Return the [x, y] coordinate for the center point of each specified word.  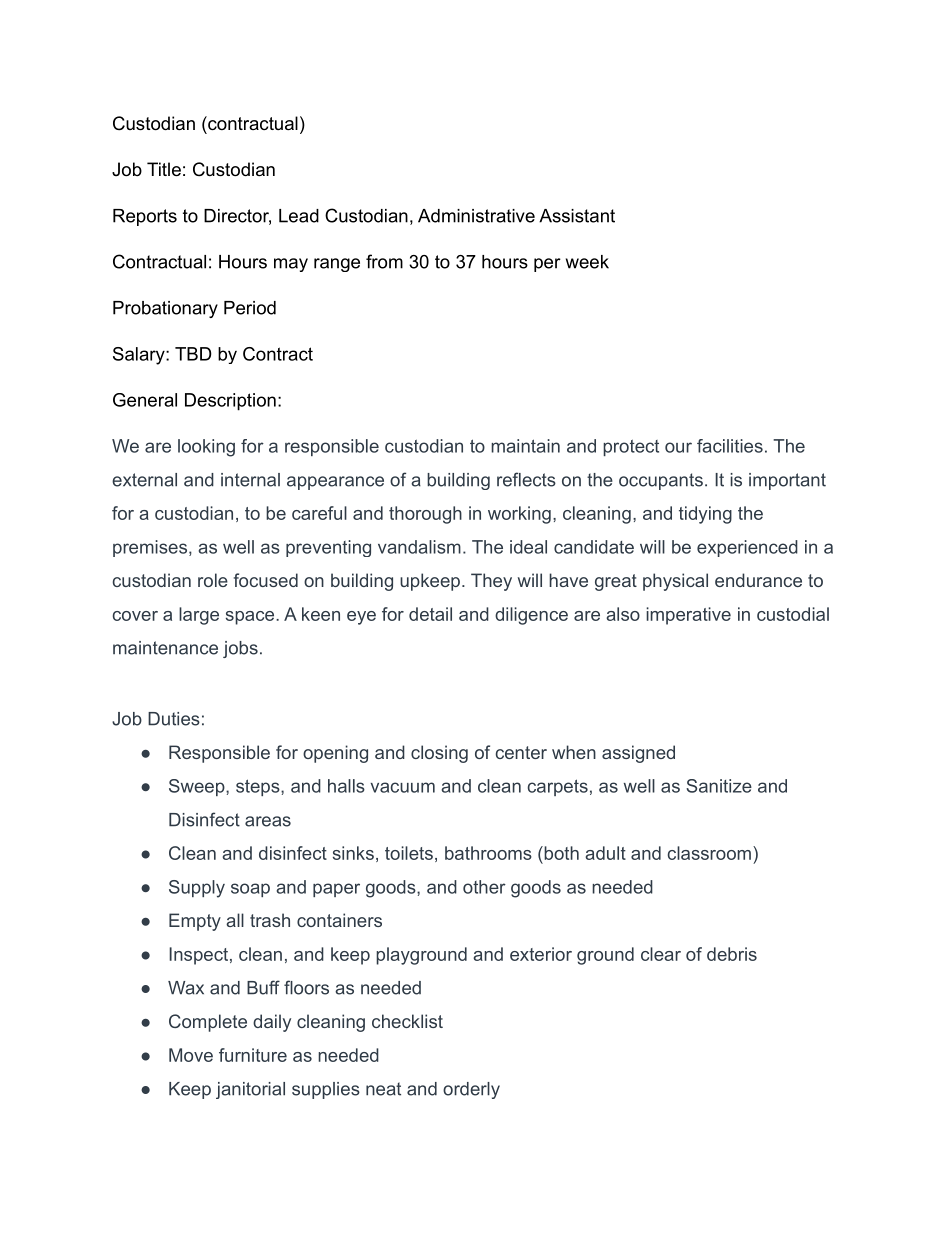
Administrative [476, 216]
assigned [638, 754]
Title [164, 169]
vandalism [419, 547]
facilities [730, 446]
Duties [174, 719]
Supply [197, 889]
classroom [709, 853]
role [213, 580]
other [484, 887]
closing [439, 754]
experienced [747, 548]
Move [191, 1055]
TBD [193, 354]
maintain [525, 446]
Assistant [577, 216]
